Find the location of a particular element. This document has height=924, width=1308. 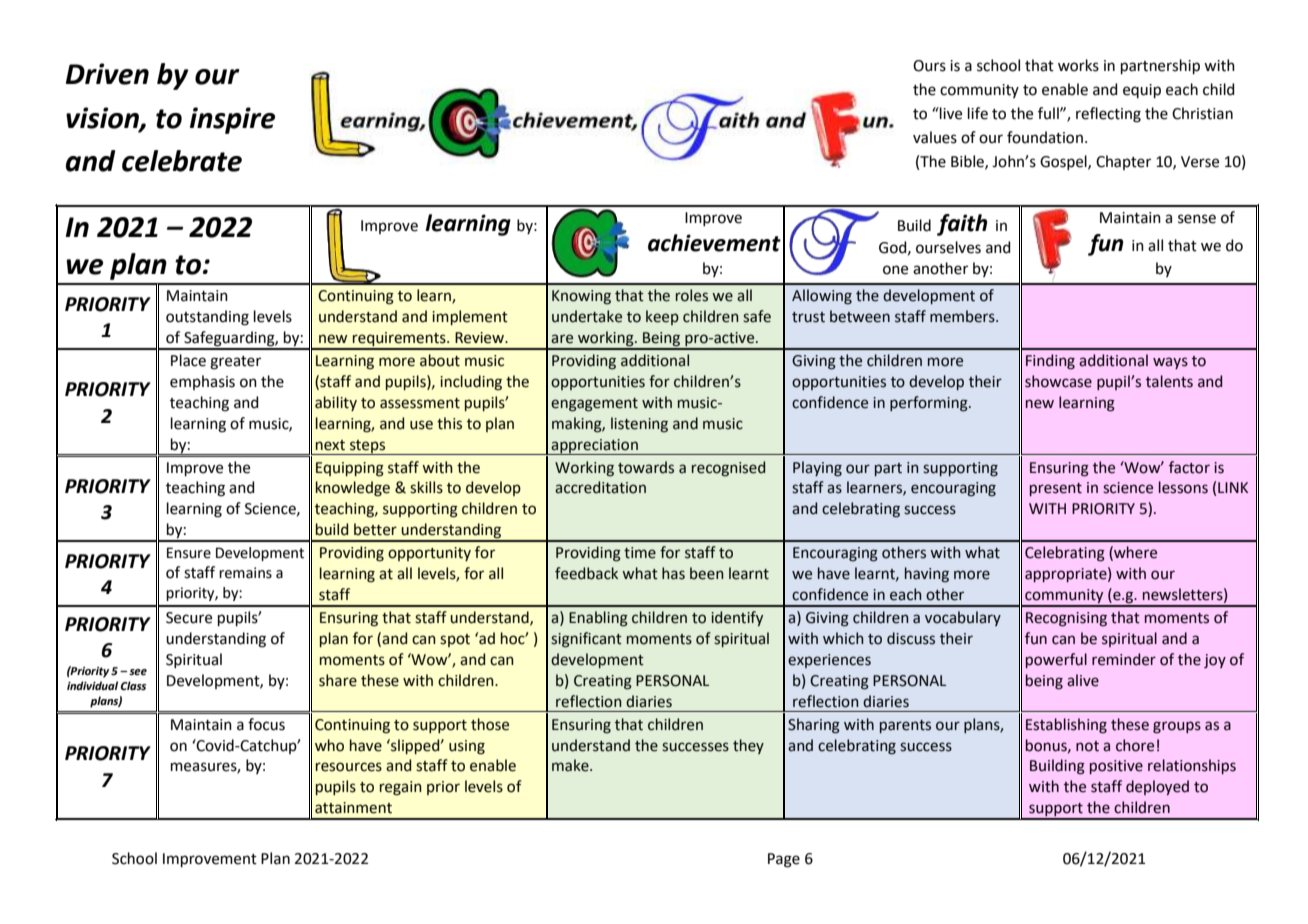

deployed is located at coordinates (1157, 787).
